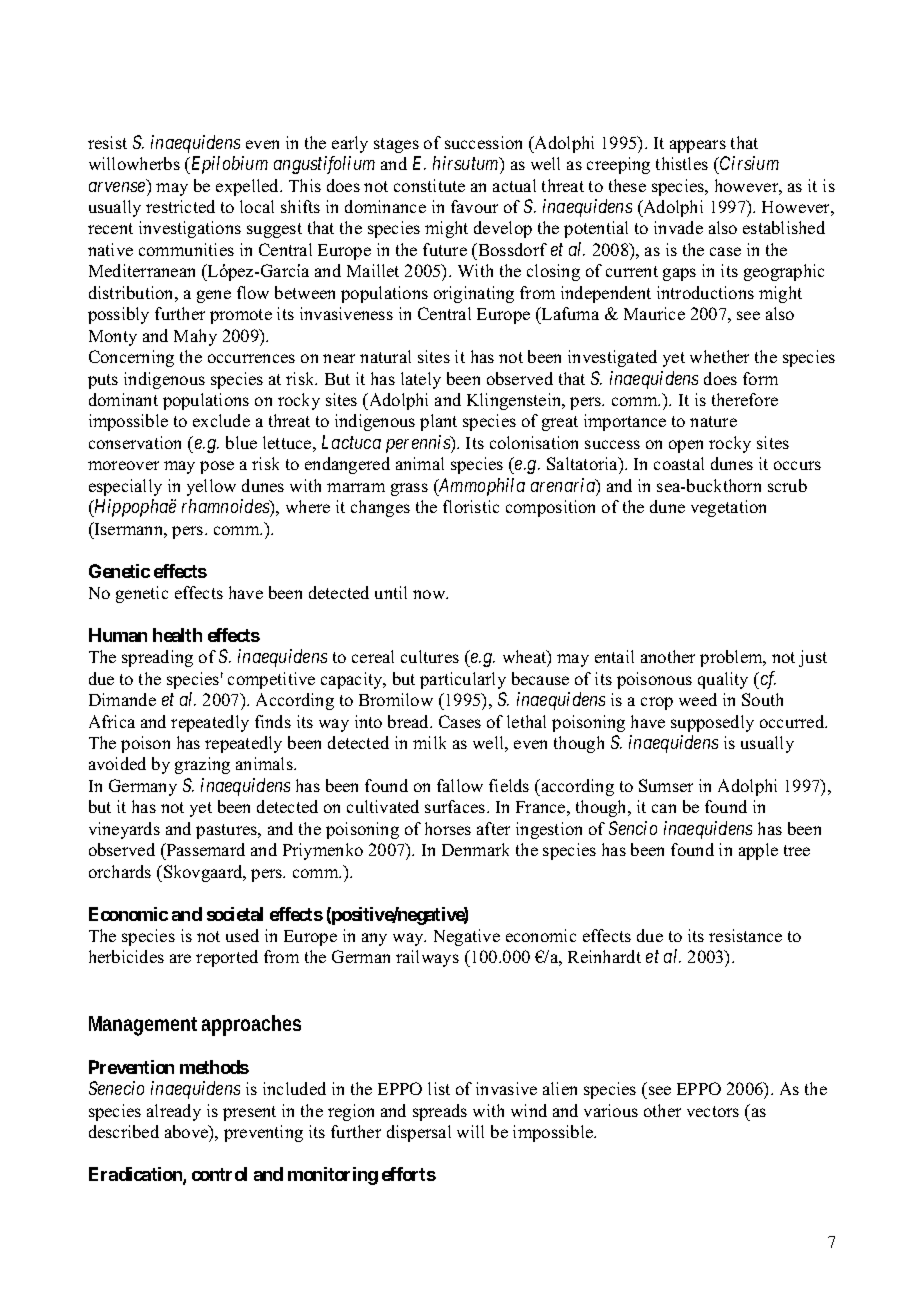 This screenshot has height=1308, width=924. What do you see at coordinates (748, 163) in the screenshot?
I see `Cirsium` at bounding box center [748, 163].
